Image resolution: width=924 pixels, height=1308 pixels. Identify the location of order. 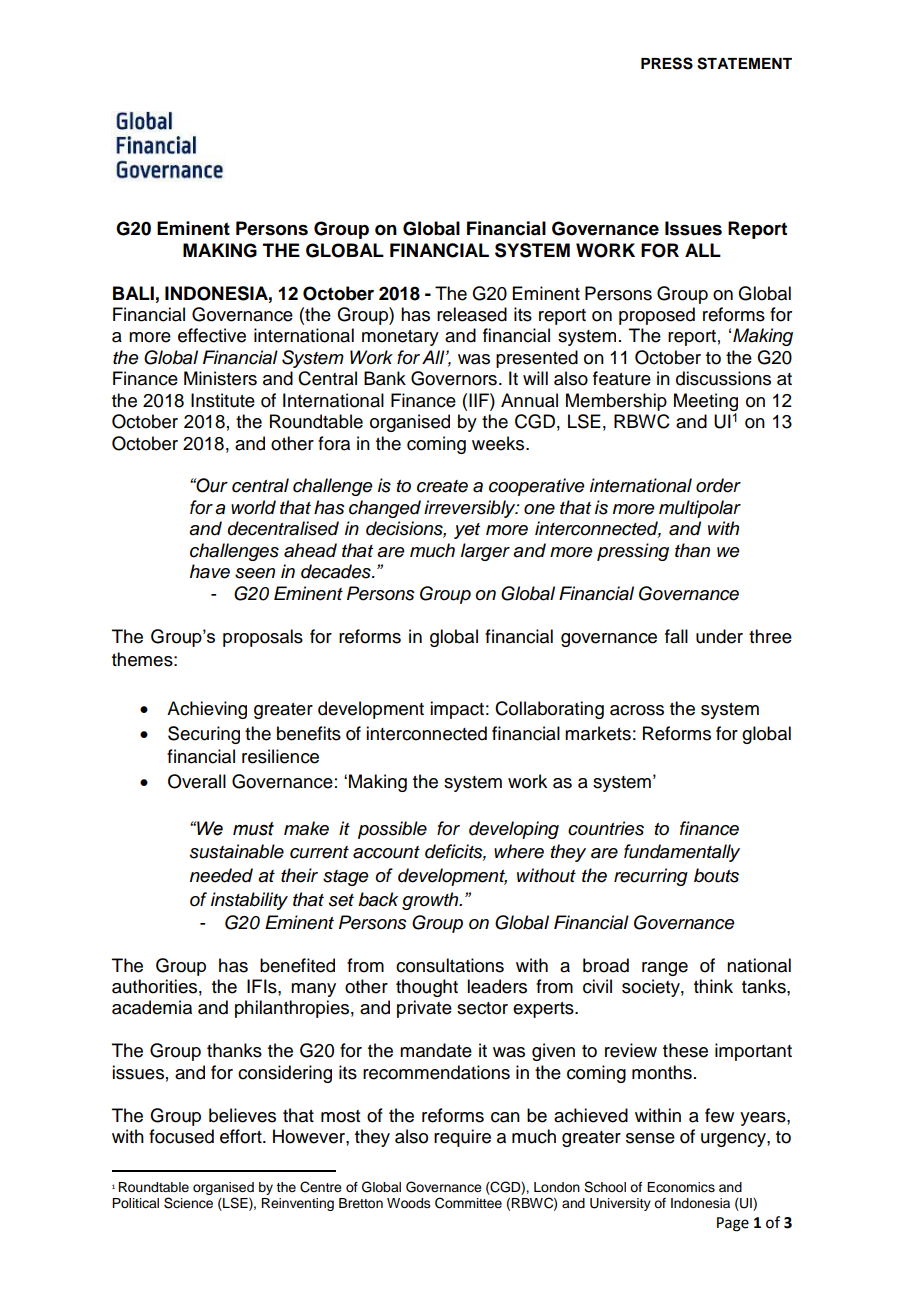
(718, 485).
